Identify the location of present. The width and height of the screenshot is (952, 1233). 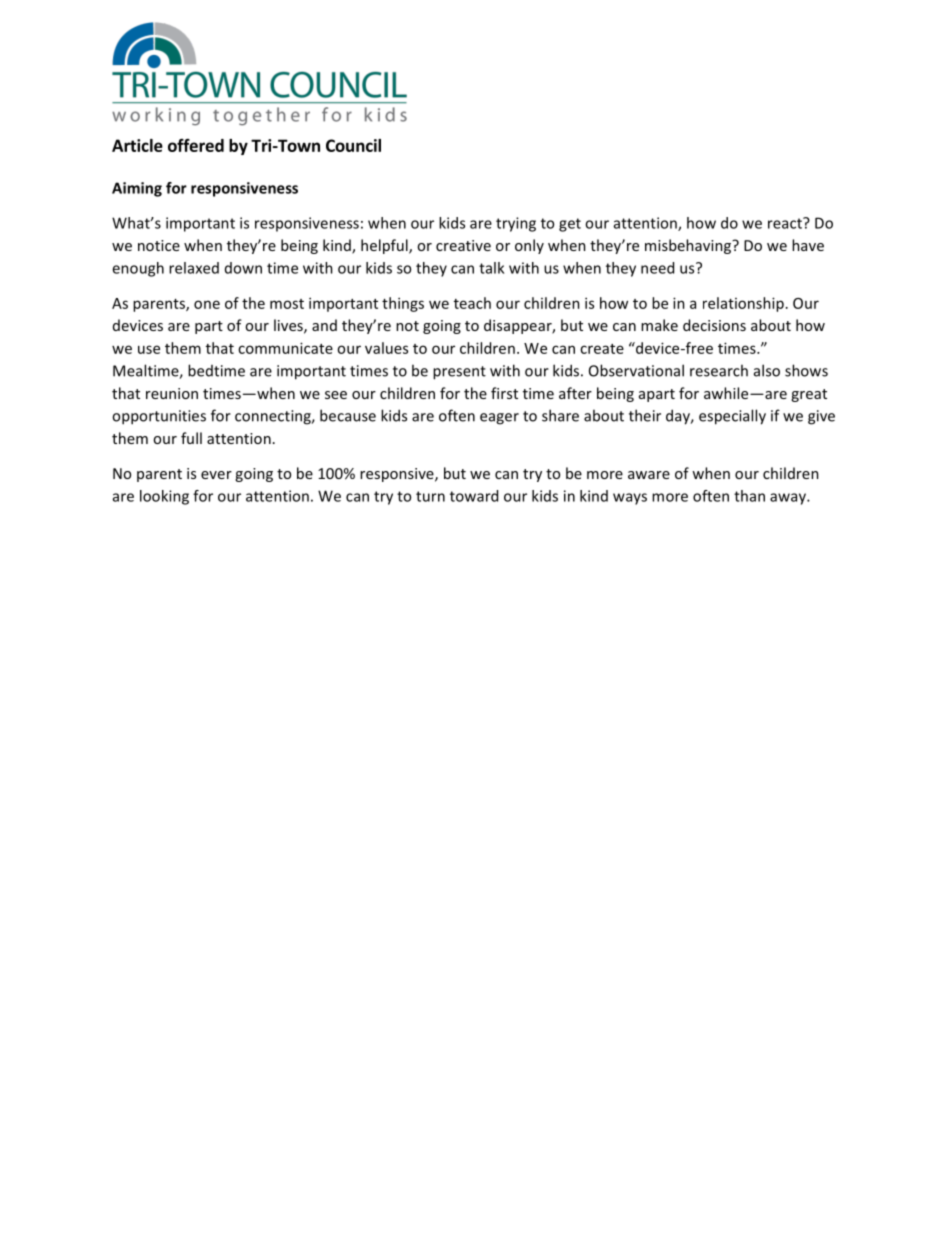
(459, 373).
